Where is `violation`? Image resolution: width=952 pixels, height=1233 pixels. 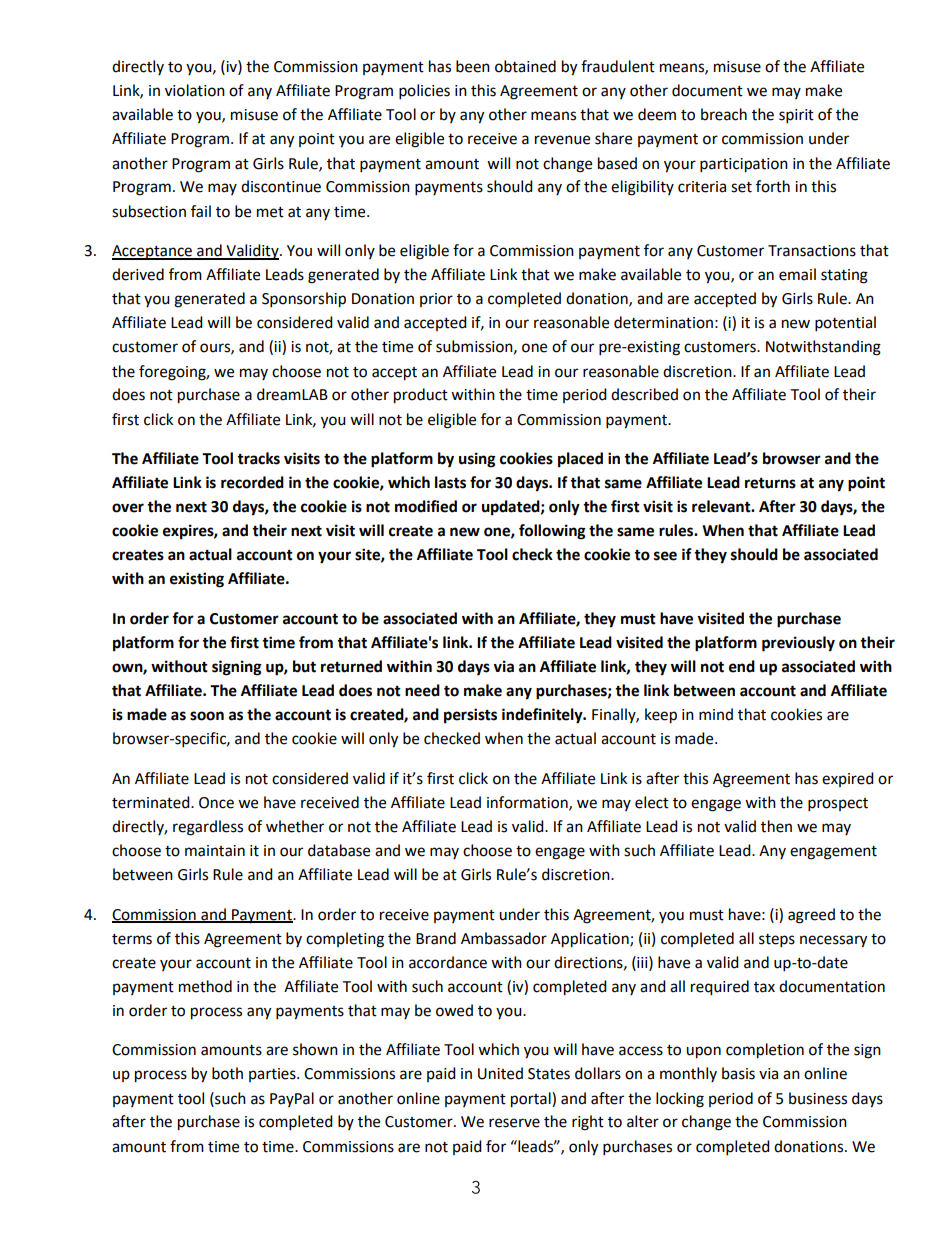
violation is located at coordinates (195, 90).
